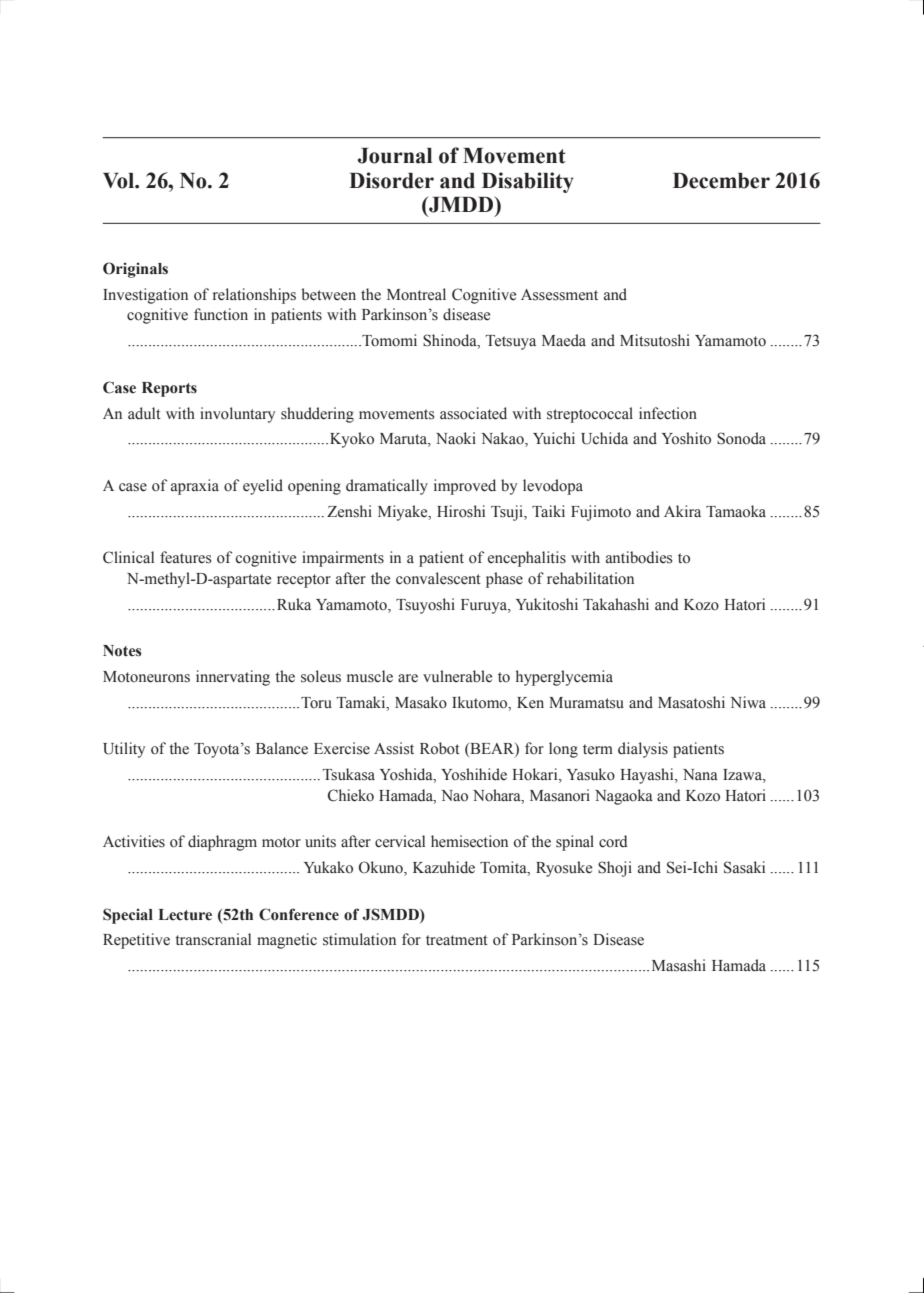 The image size is (924, 1293). Describe the element at coordinates (185, 557) in the image. I see `features` at that location.
